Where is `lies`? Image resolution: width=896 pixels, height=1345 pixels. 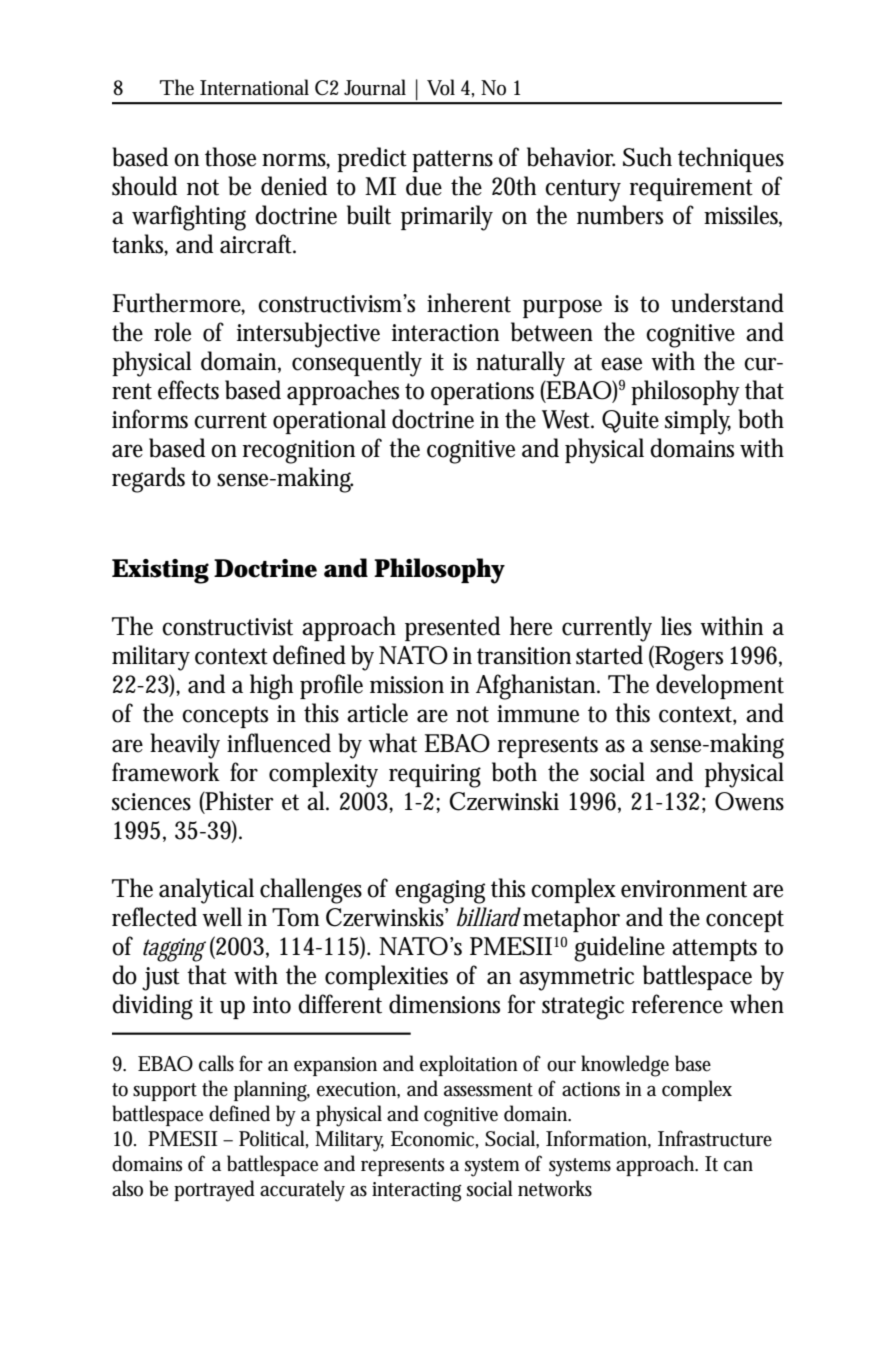
lies is located at coordinates (676, 626).
